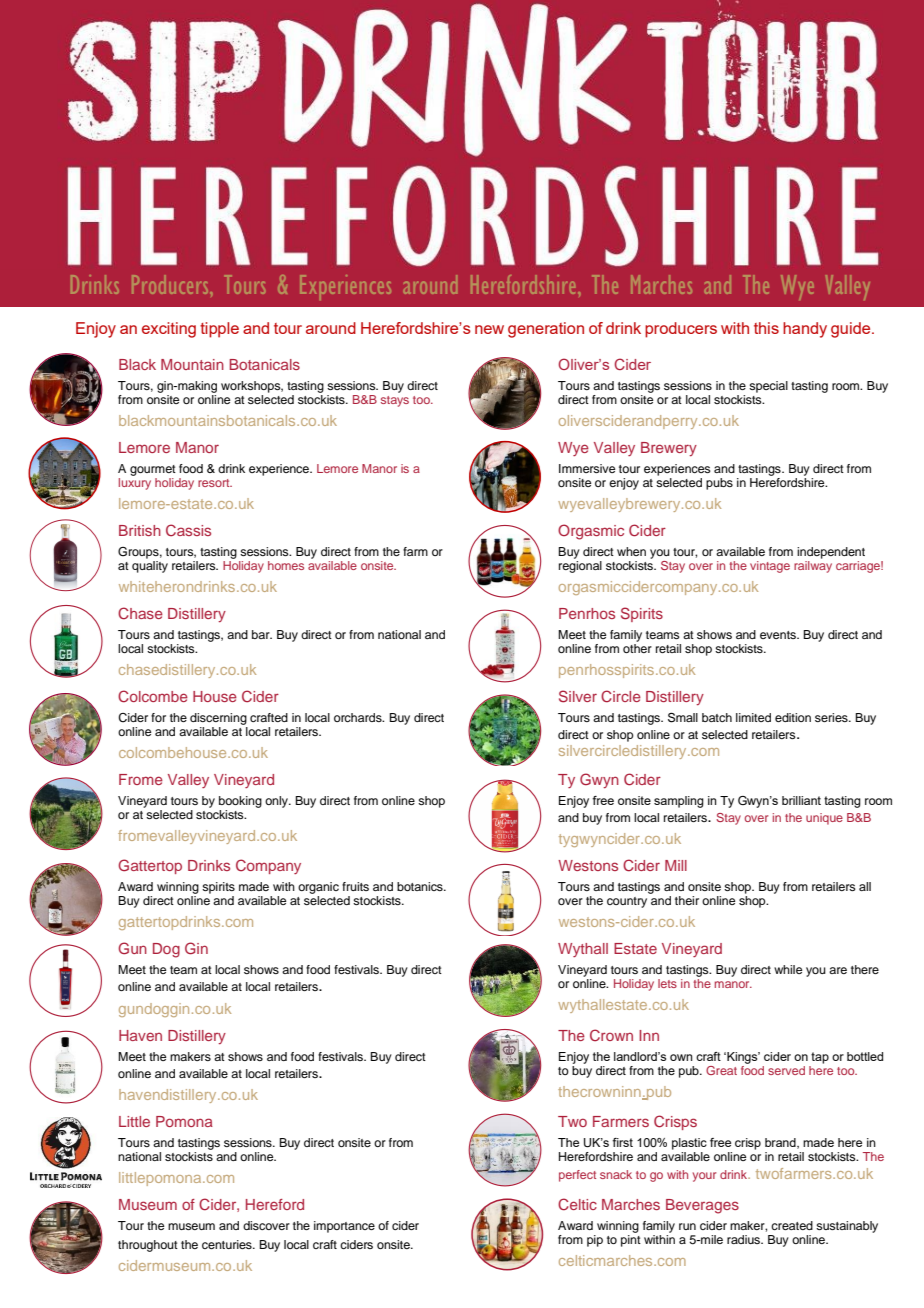 This image has width=924, height=1308. I want to click on exciting, so click(169, 330).
